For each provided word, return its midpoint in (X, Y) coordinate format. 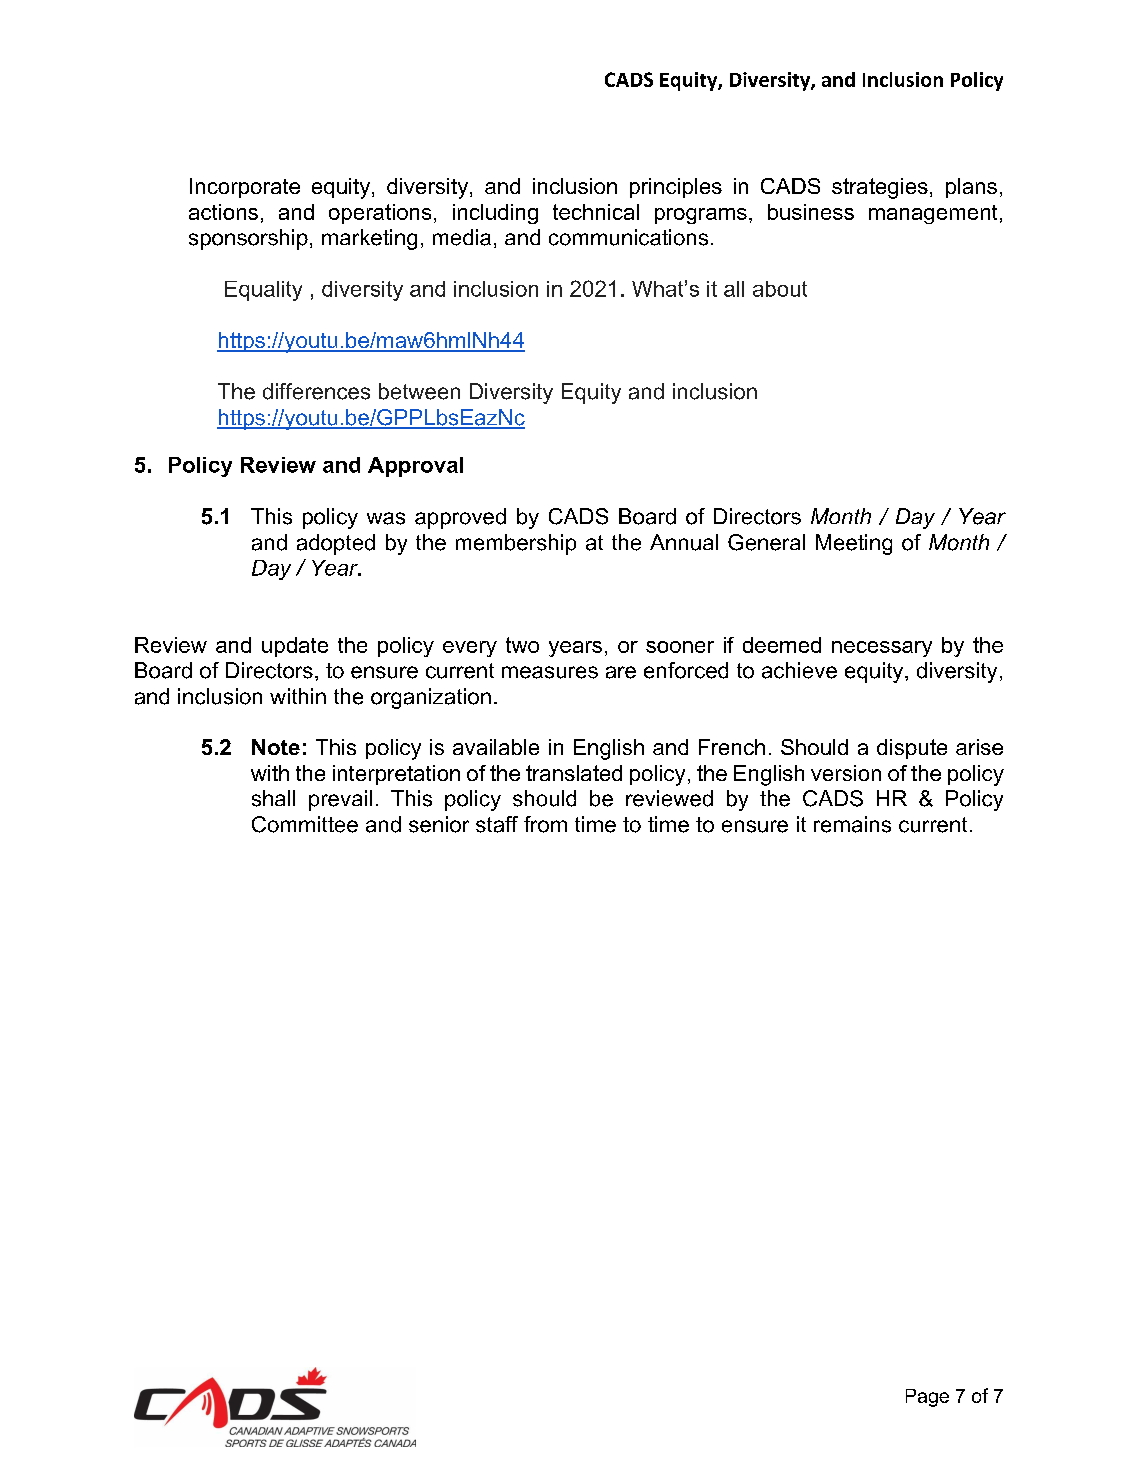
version (846, 773)
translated (574, 773)
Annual (684, 542)
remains (852, 824)
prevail (340, 800)
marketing (369, 239)
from (545, 824)
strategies (880, 188)
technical (596, 212)
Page (927, 1398)
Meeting (854, 544)
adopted (336, 544)
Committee (305, 824)
